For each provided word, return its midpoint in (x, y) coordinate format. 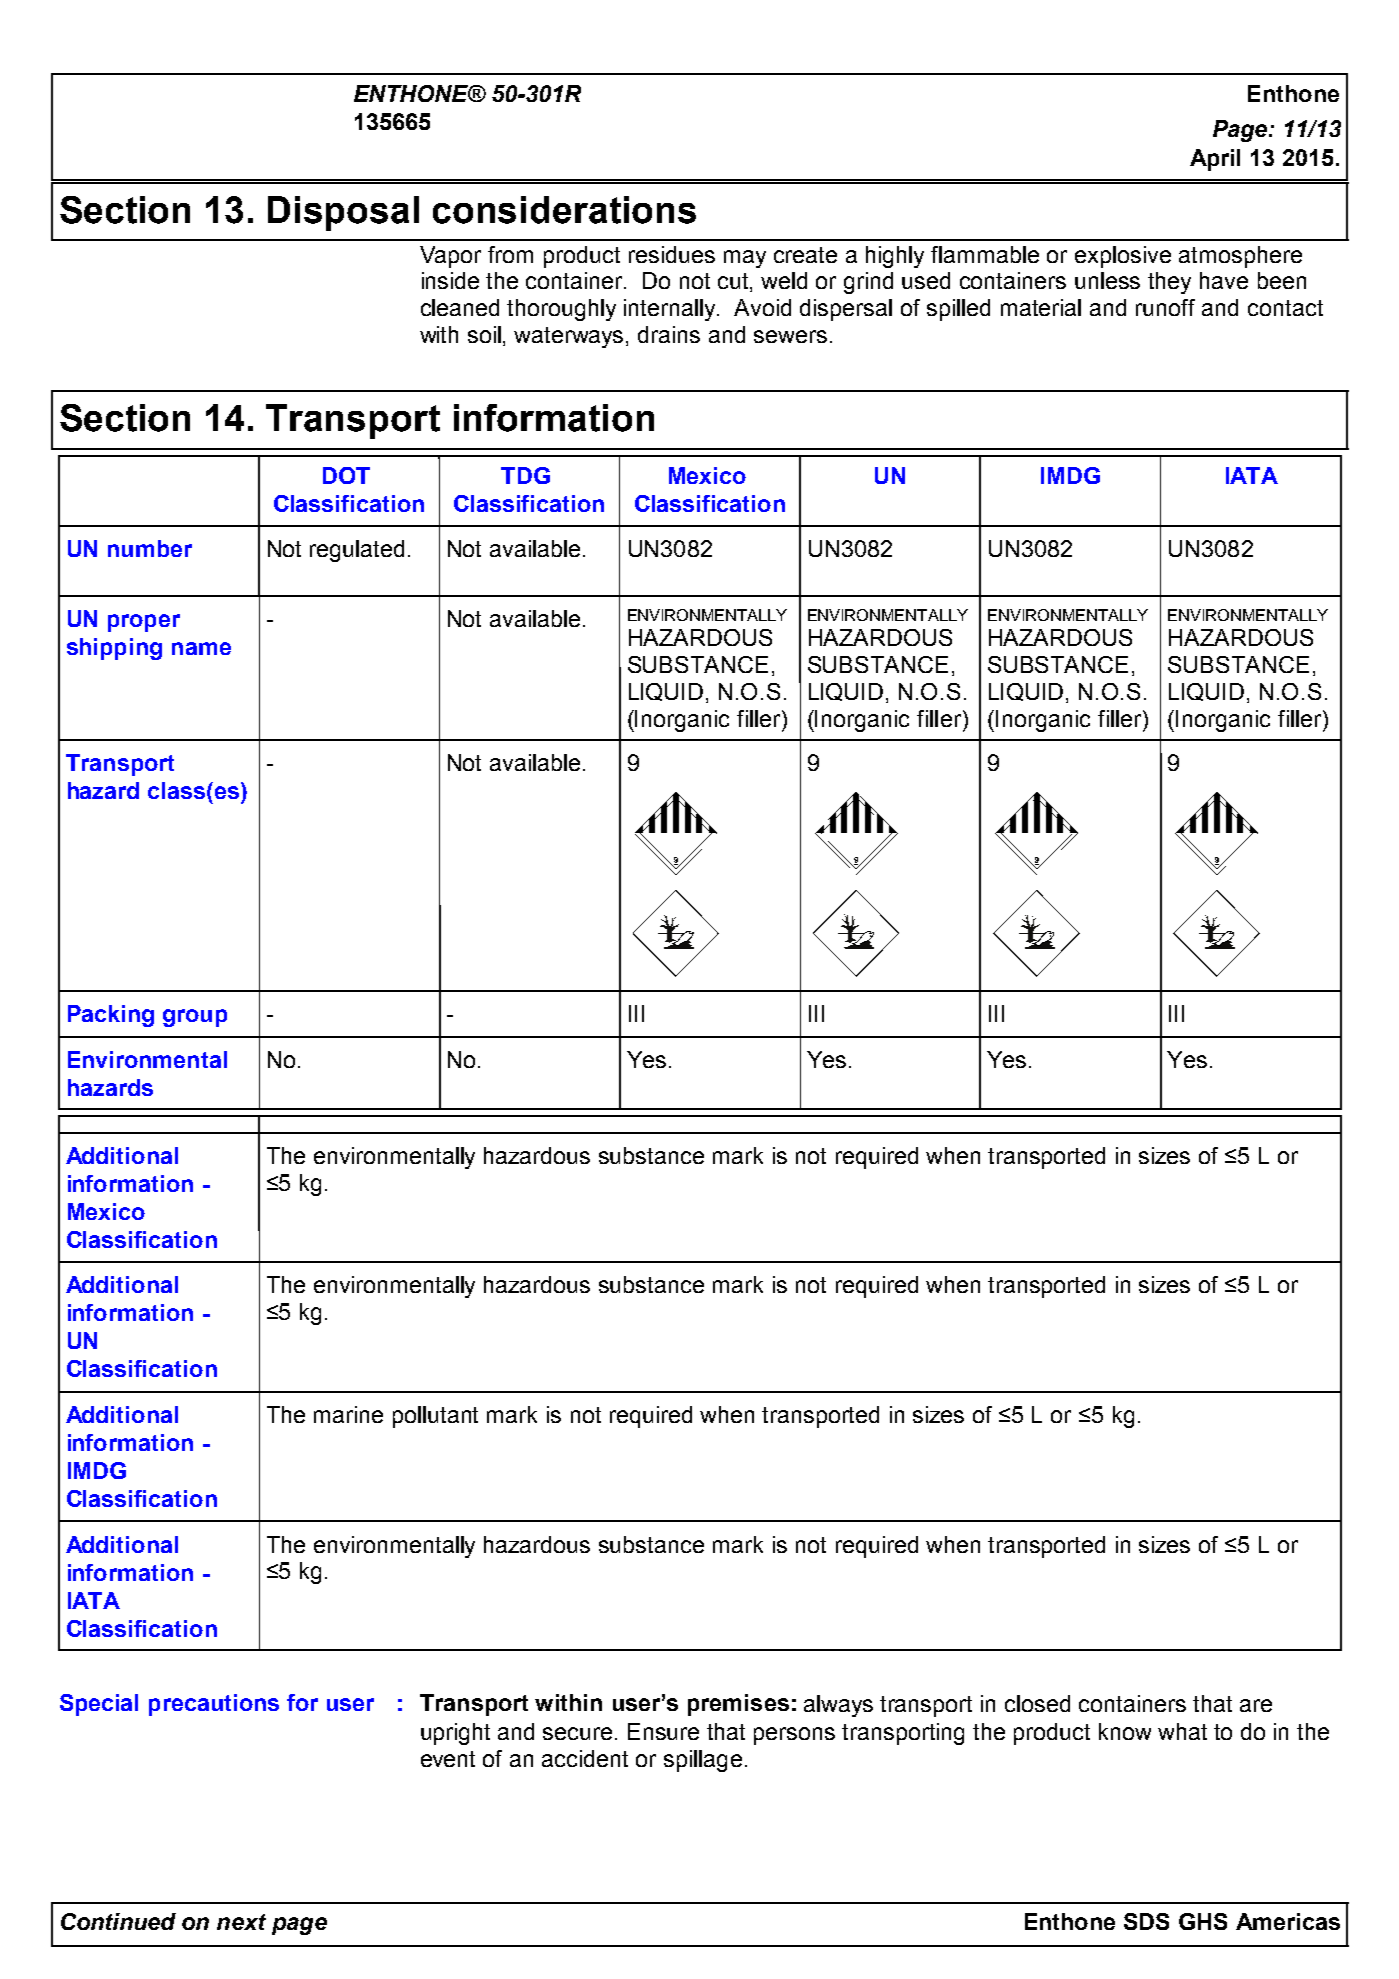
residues (672, 254)
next (241, 1922)
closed (1037, 1703)
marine (348, 1414)
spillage (703, 1761)
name (201, 648)
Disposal (343, 213)
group (195, 1018)
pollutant (435, 1417)
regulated (357, 551)
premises (738, 1705)
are (1256, 1705)
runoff (1165, 307)
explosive (1123, 257)
